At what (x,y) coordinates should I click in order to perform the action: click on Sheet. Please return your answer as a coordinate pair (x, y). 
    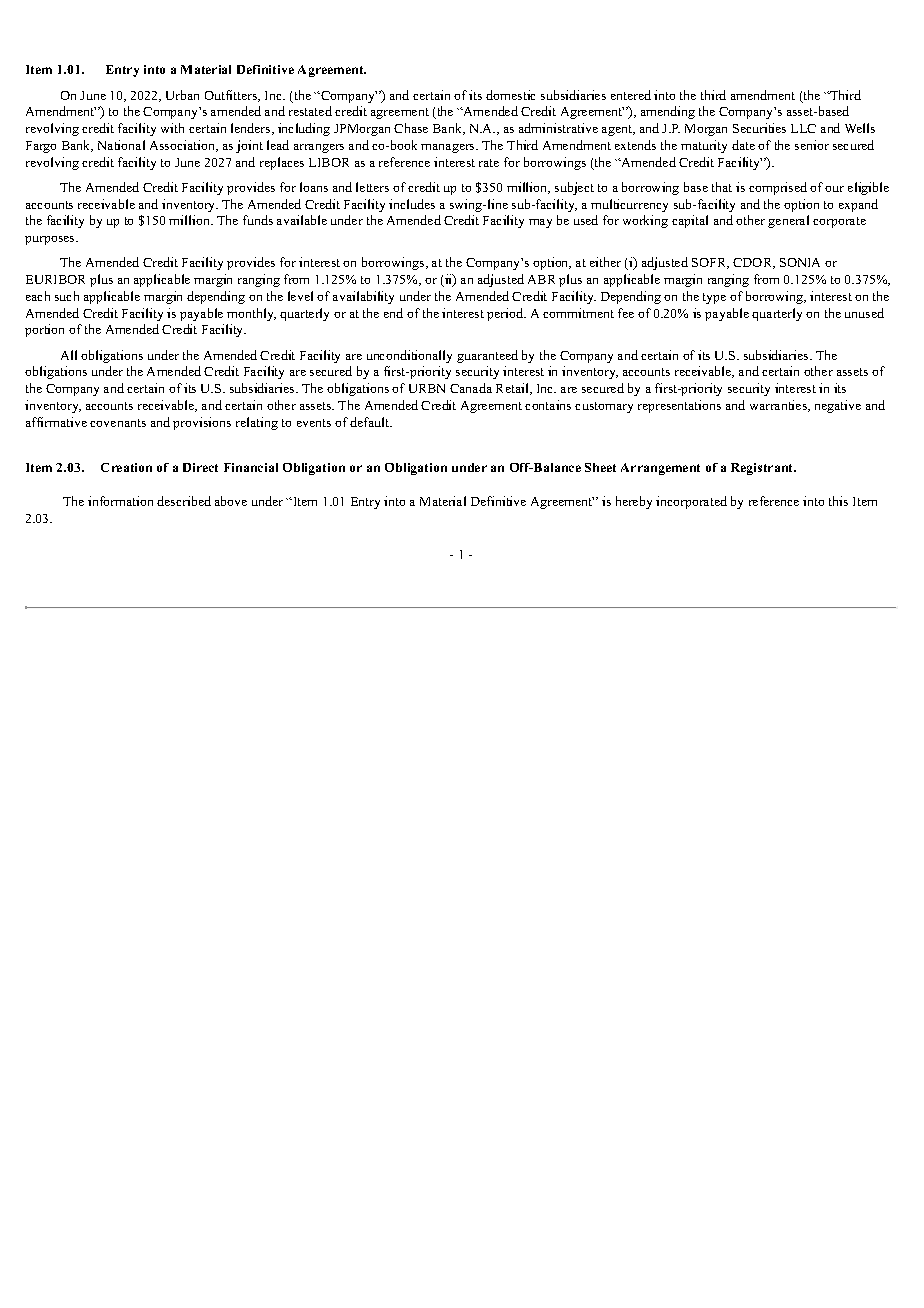
    Looking at the image, I should click on (600, 467).
